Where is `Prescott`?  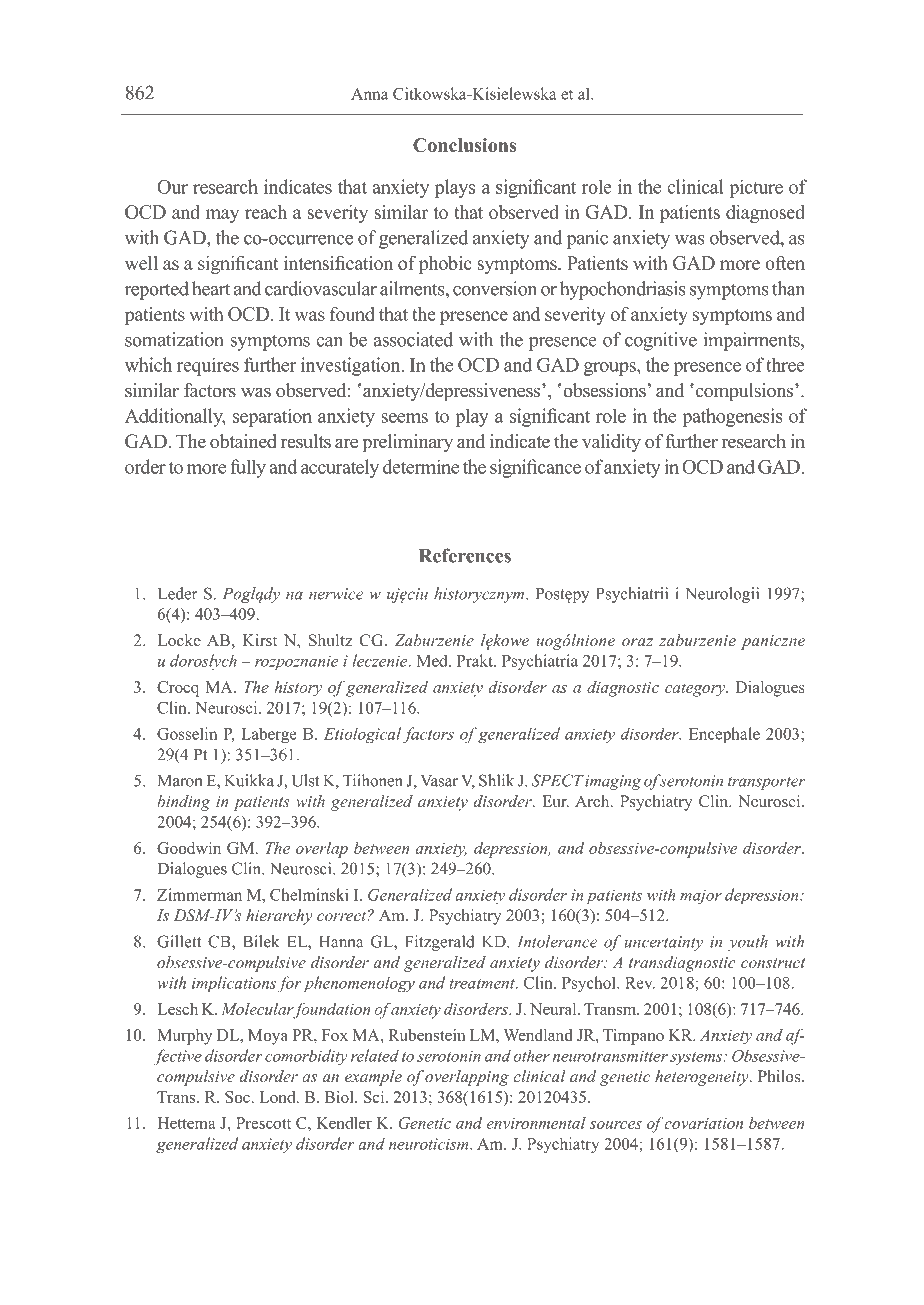 Prescott is located at coordinates (263, 1123).
